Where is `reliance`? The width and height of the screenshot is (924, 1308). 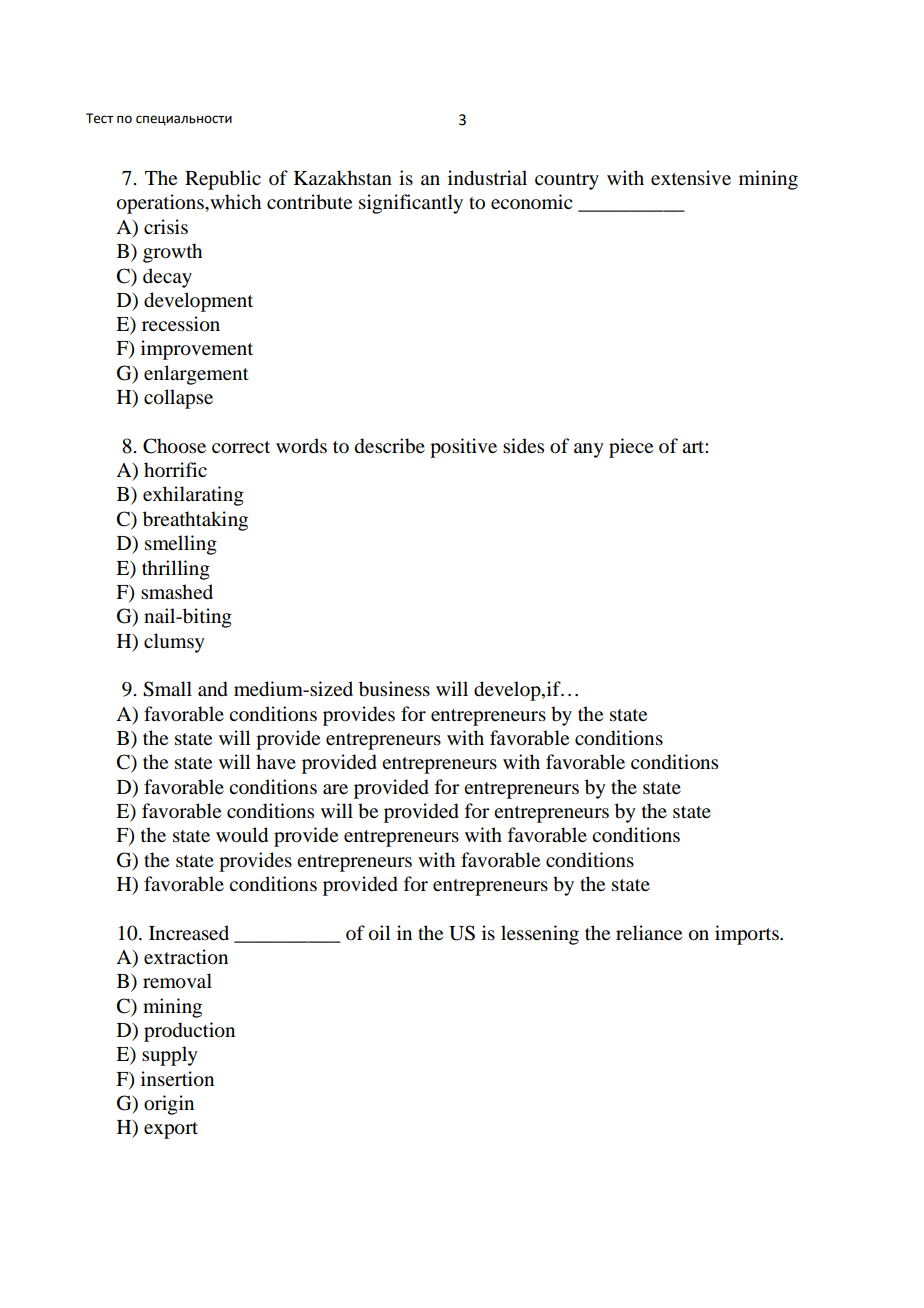 reliance is located at coordinates (649, 933).
